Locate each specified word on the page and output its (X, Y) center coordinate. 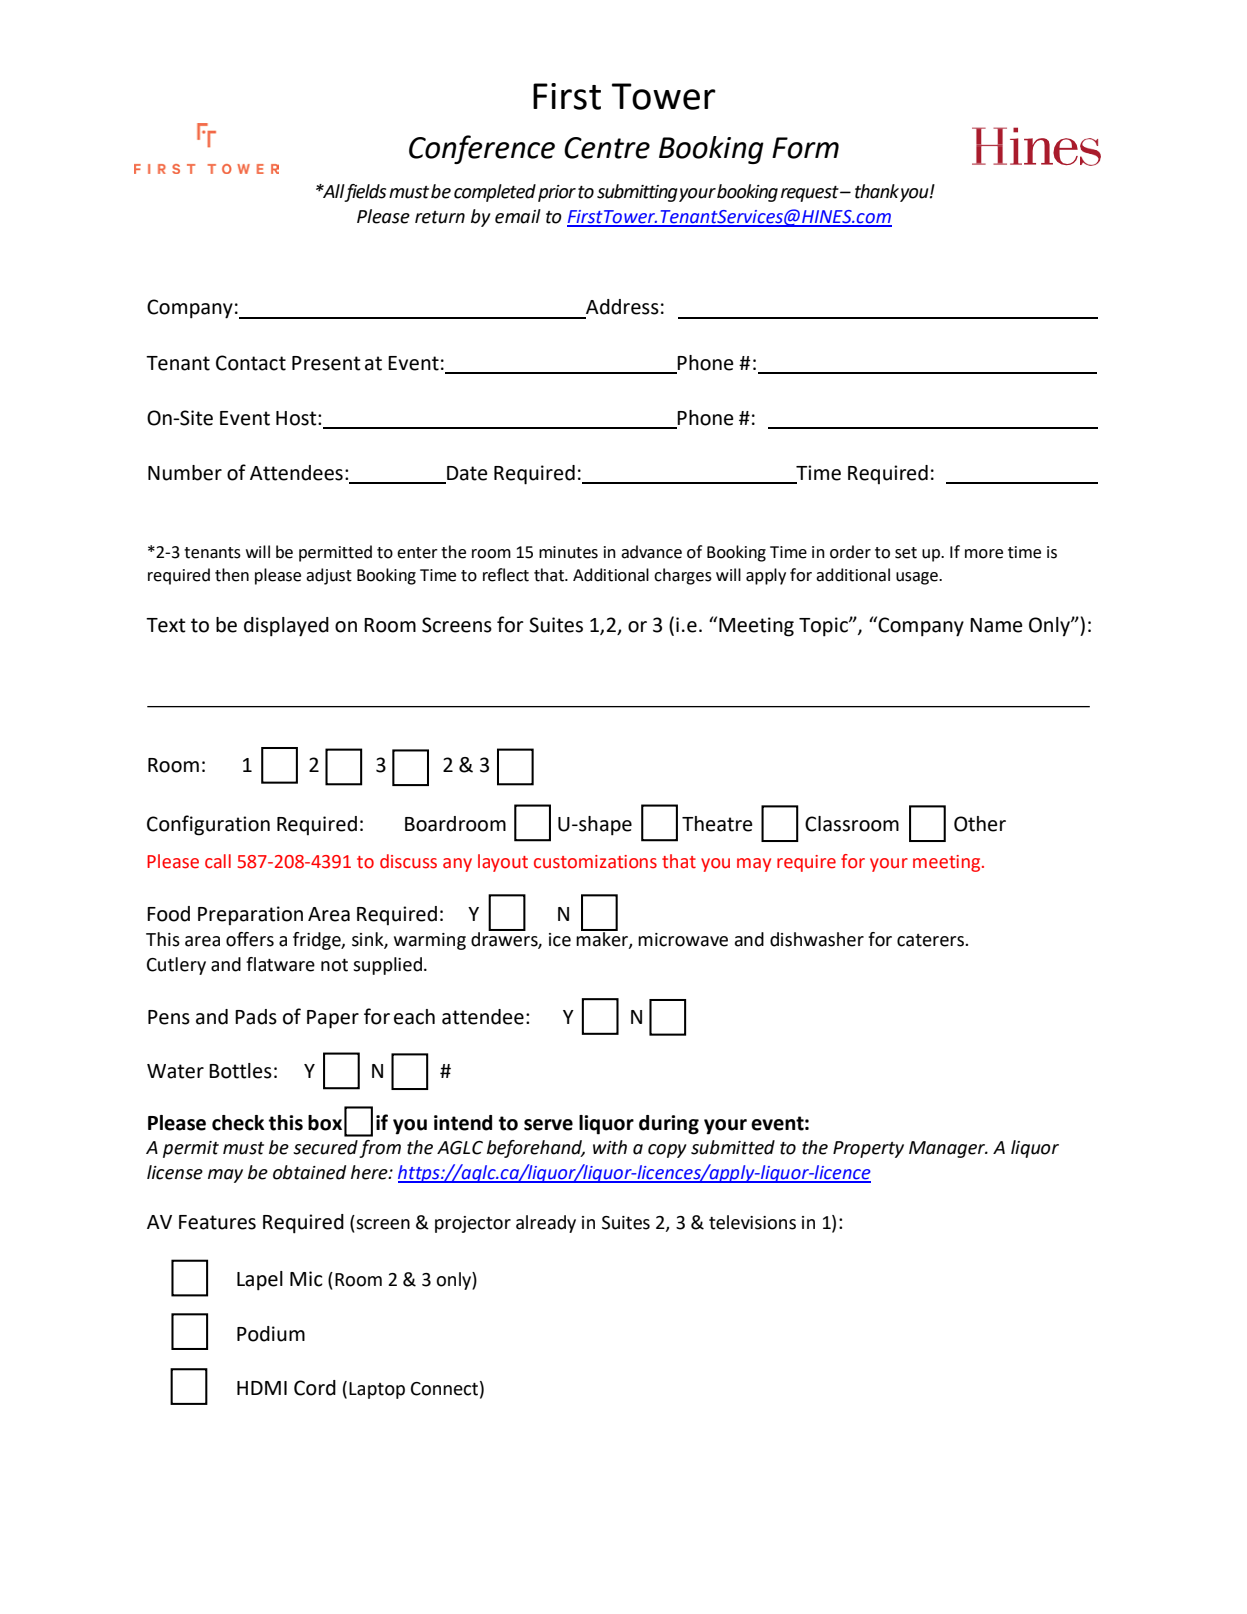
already (546, 1224)
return (440, 217)
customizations (595, 862)
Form (805, 148)
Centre (607, 148)
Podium (271, 1334)
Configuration (208, 825)
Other (980, 824)
